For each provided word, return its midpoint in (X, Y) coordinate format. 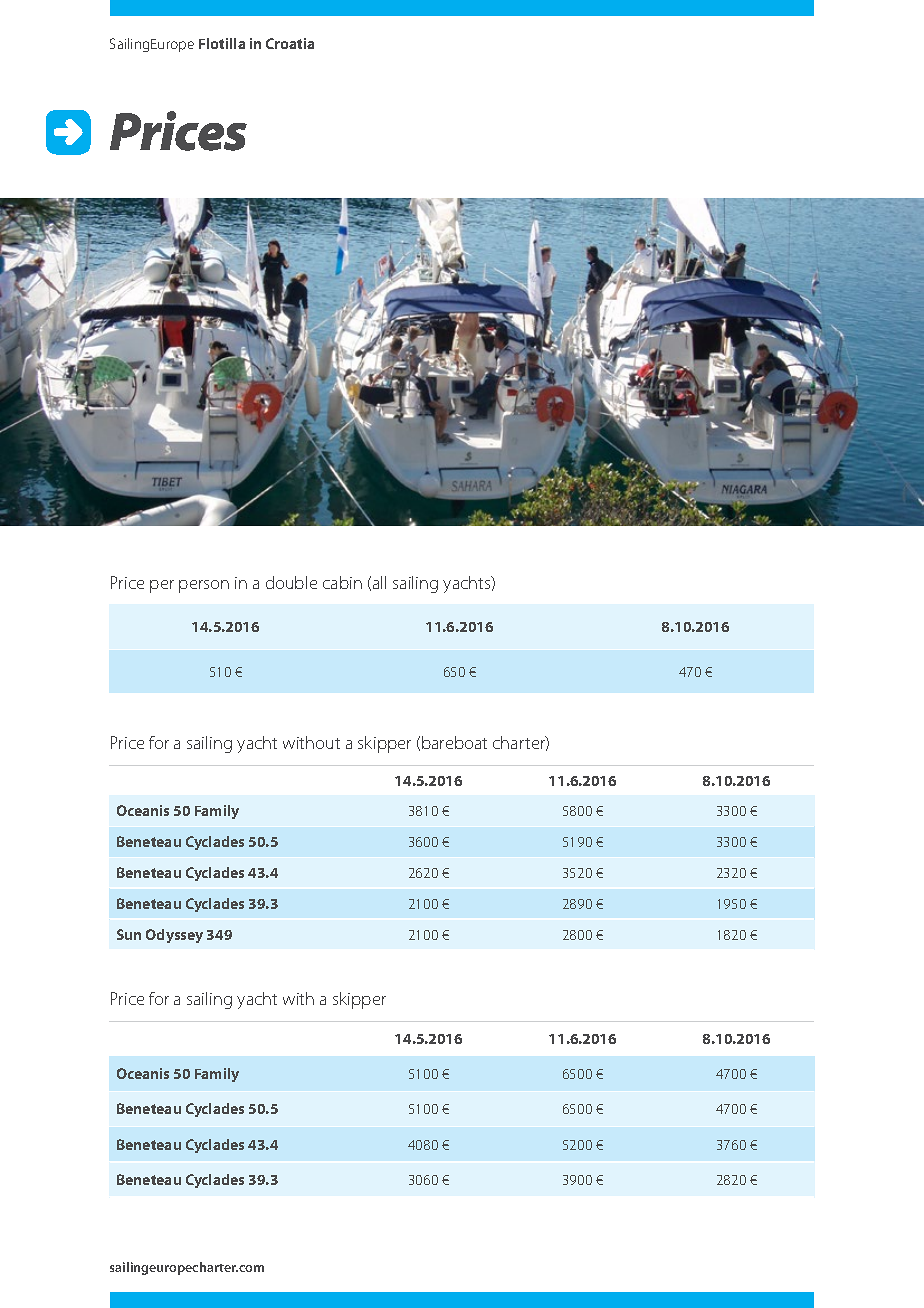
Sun (129, 934)
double (291, 582)
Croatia (290, 43)
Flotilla (222, 43)
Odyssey (174, 936)
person (204, 586)
